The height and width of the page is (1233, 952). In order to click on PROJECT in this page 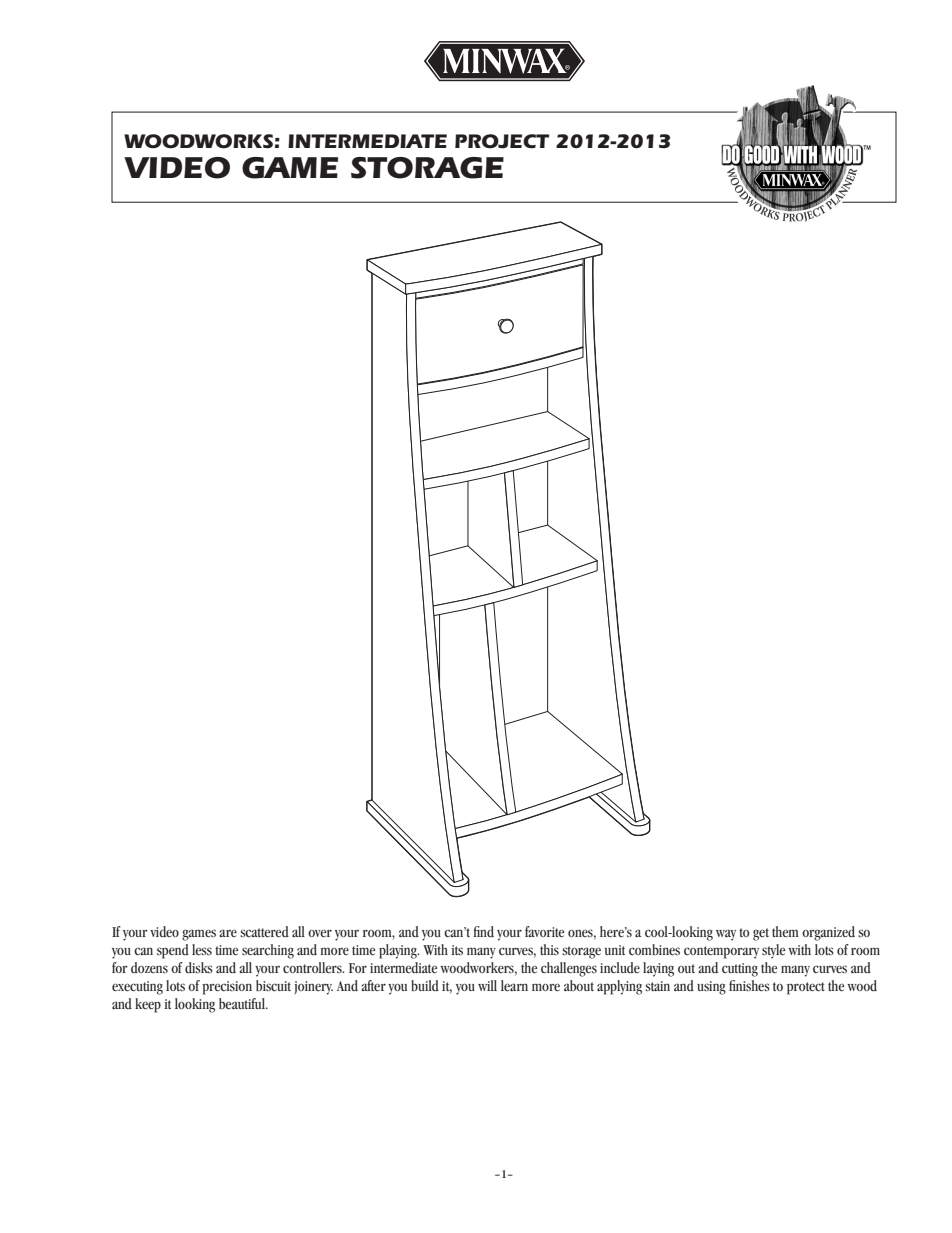, I will do `click(502, 141)`.
